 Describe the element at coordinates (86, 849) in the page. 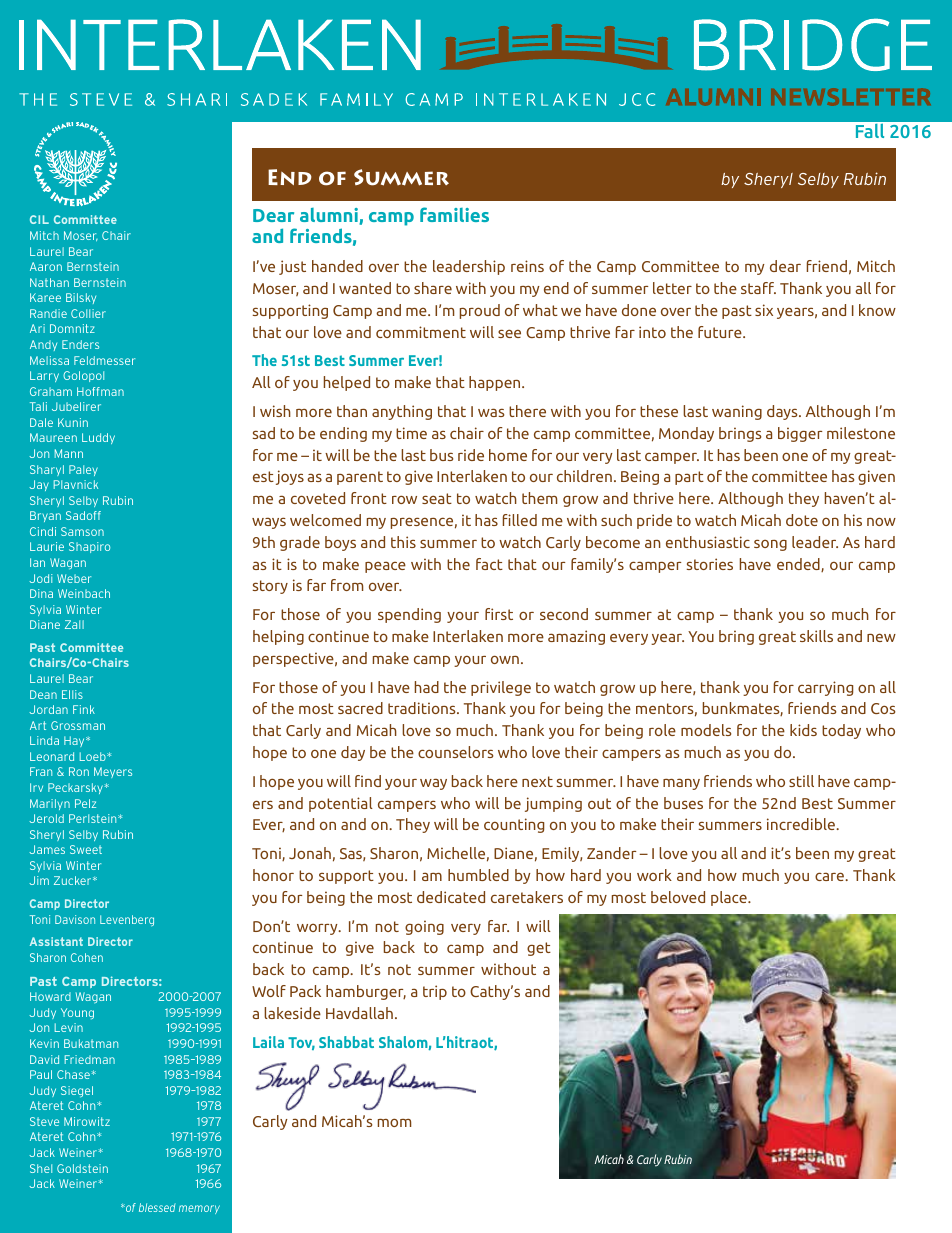

I see `Sweet` at that location.
